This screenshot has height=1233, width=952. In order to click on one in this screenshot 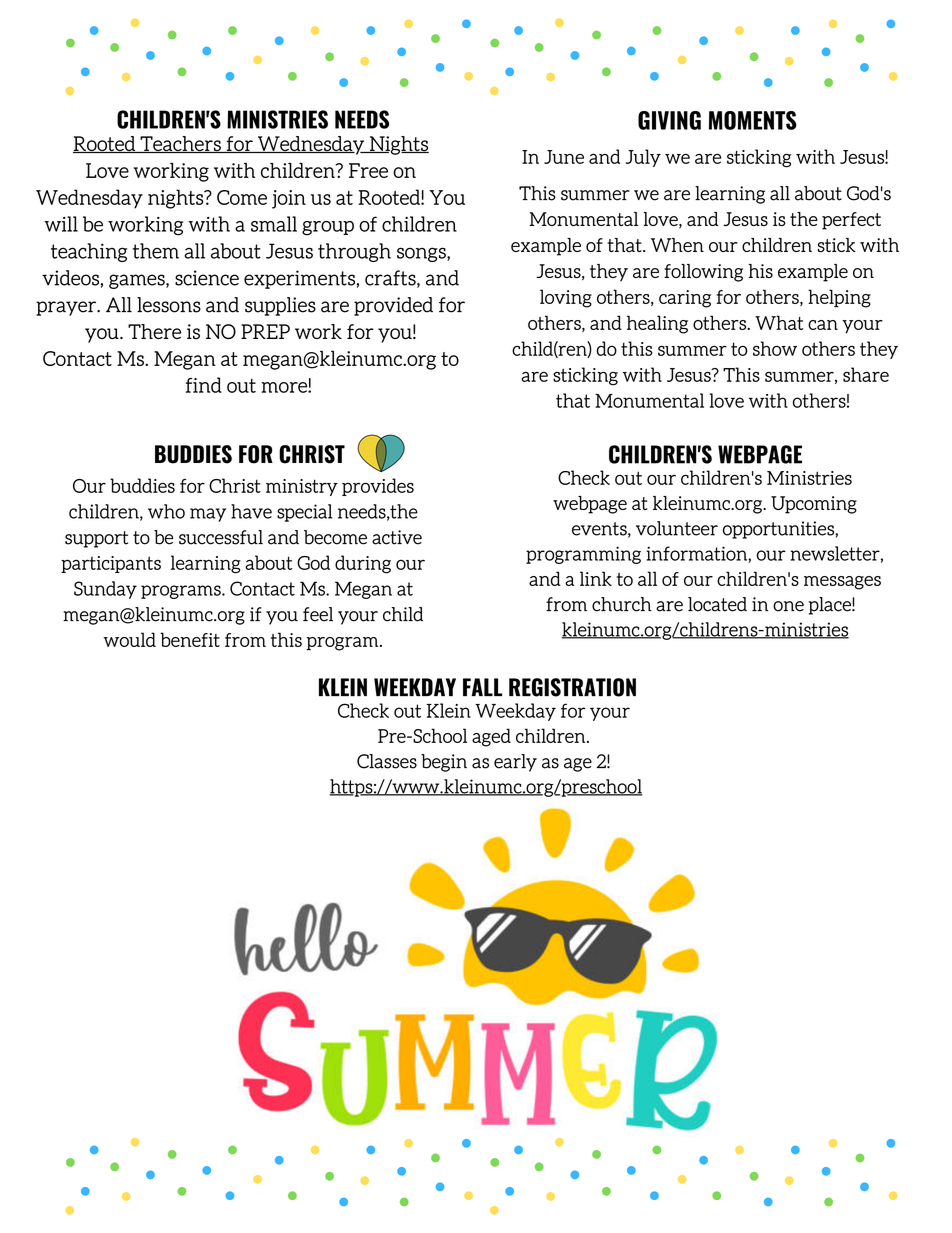, I will do `click(788, 606)`.
